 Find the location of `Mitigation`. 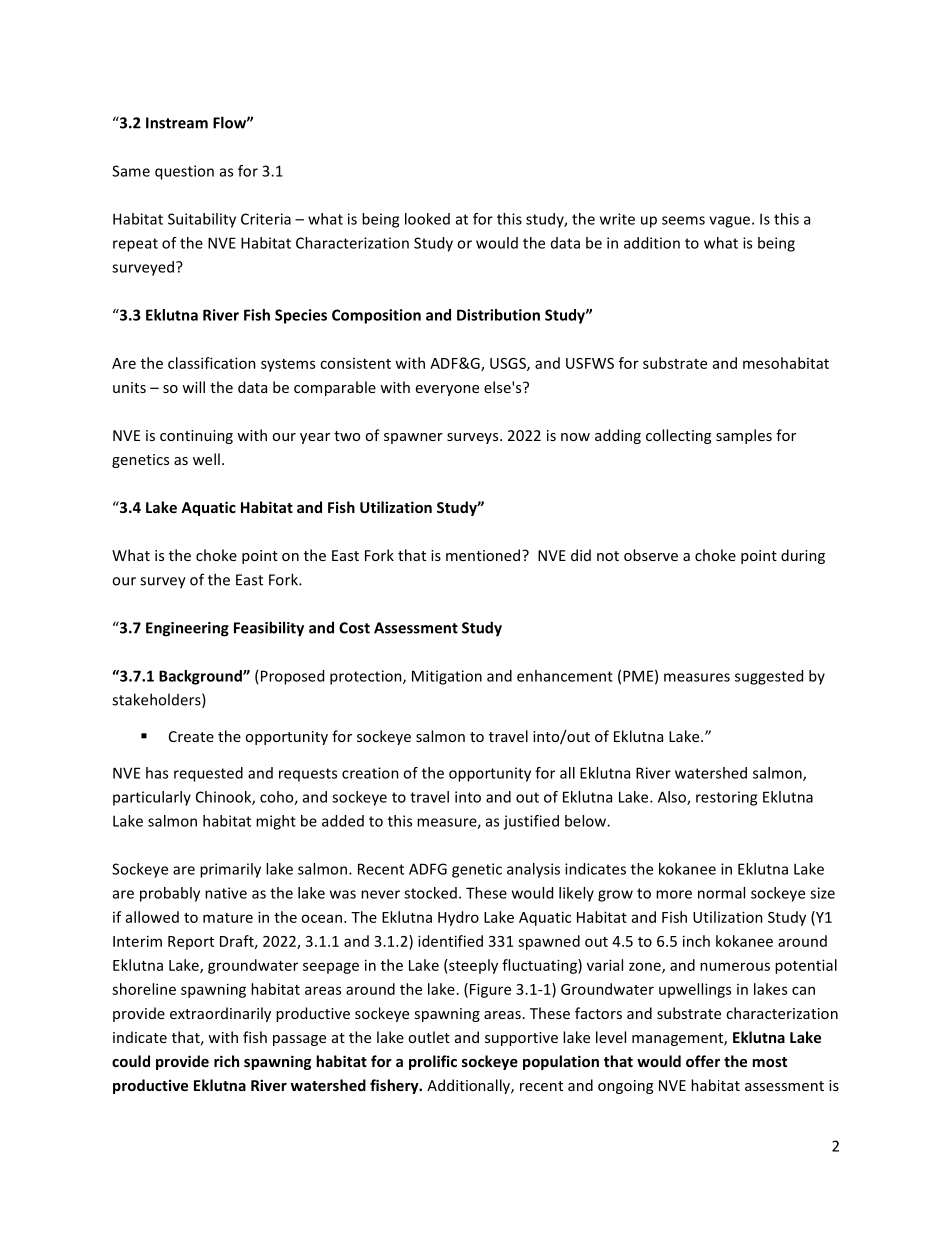

Mitigation is located at coordinates (447, 677).
